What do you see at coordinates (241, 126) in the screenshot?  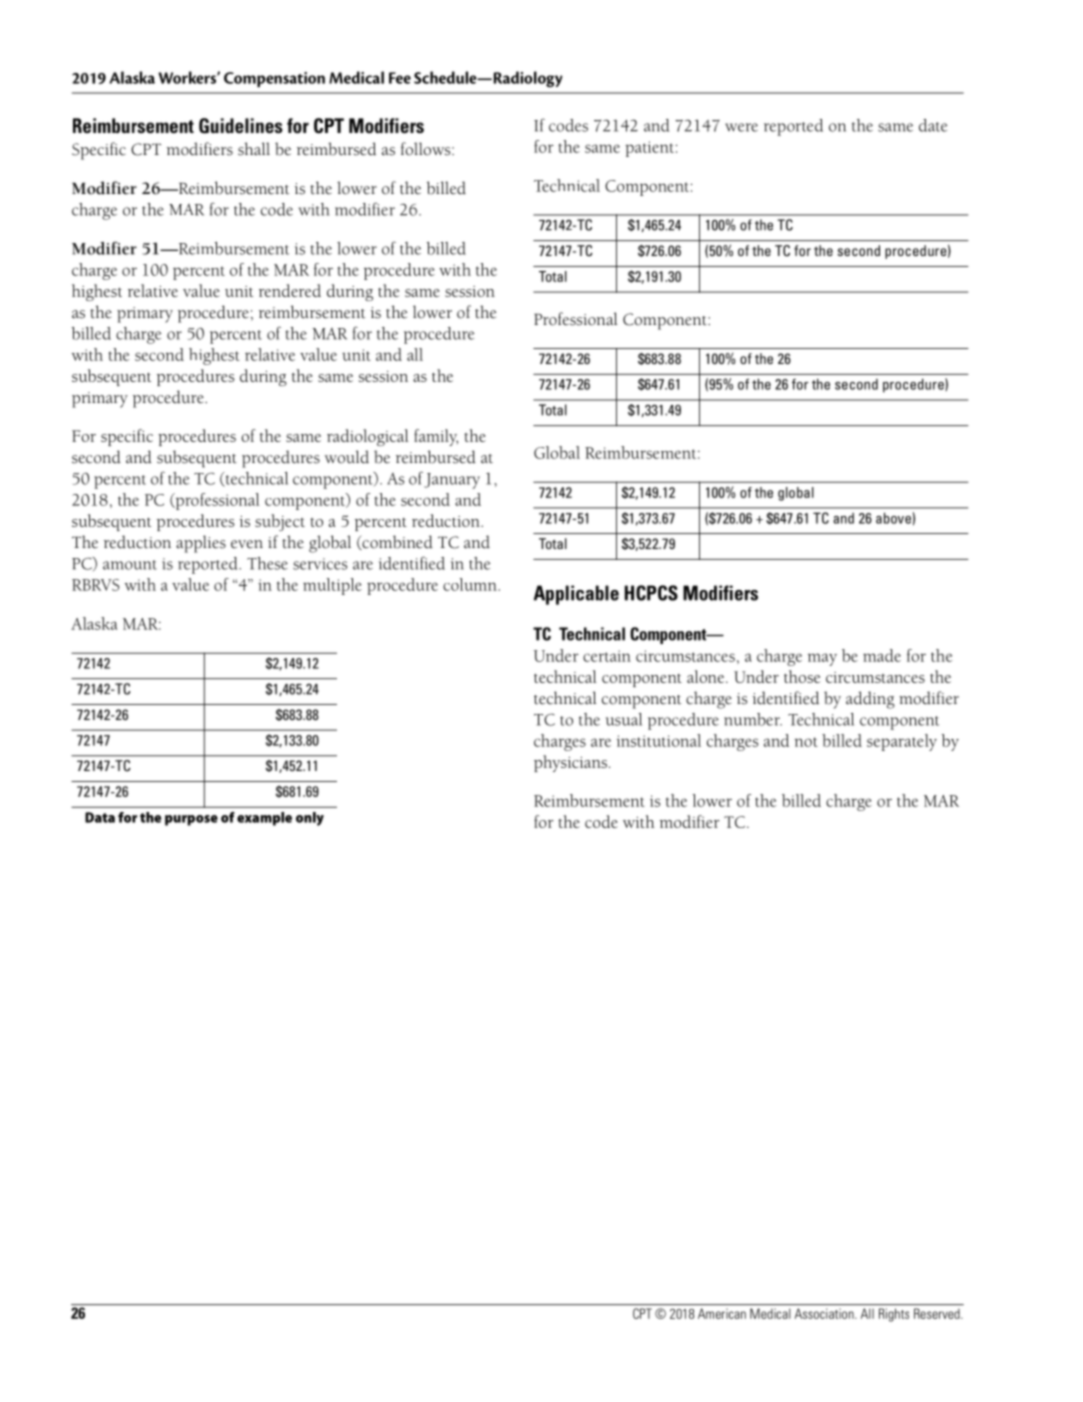 I see `Guidelines` at bounding box center [241, 126].
